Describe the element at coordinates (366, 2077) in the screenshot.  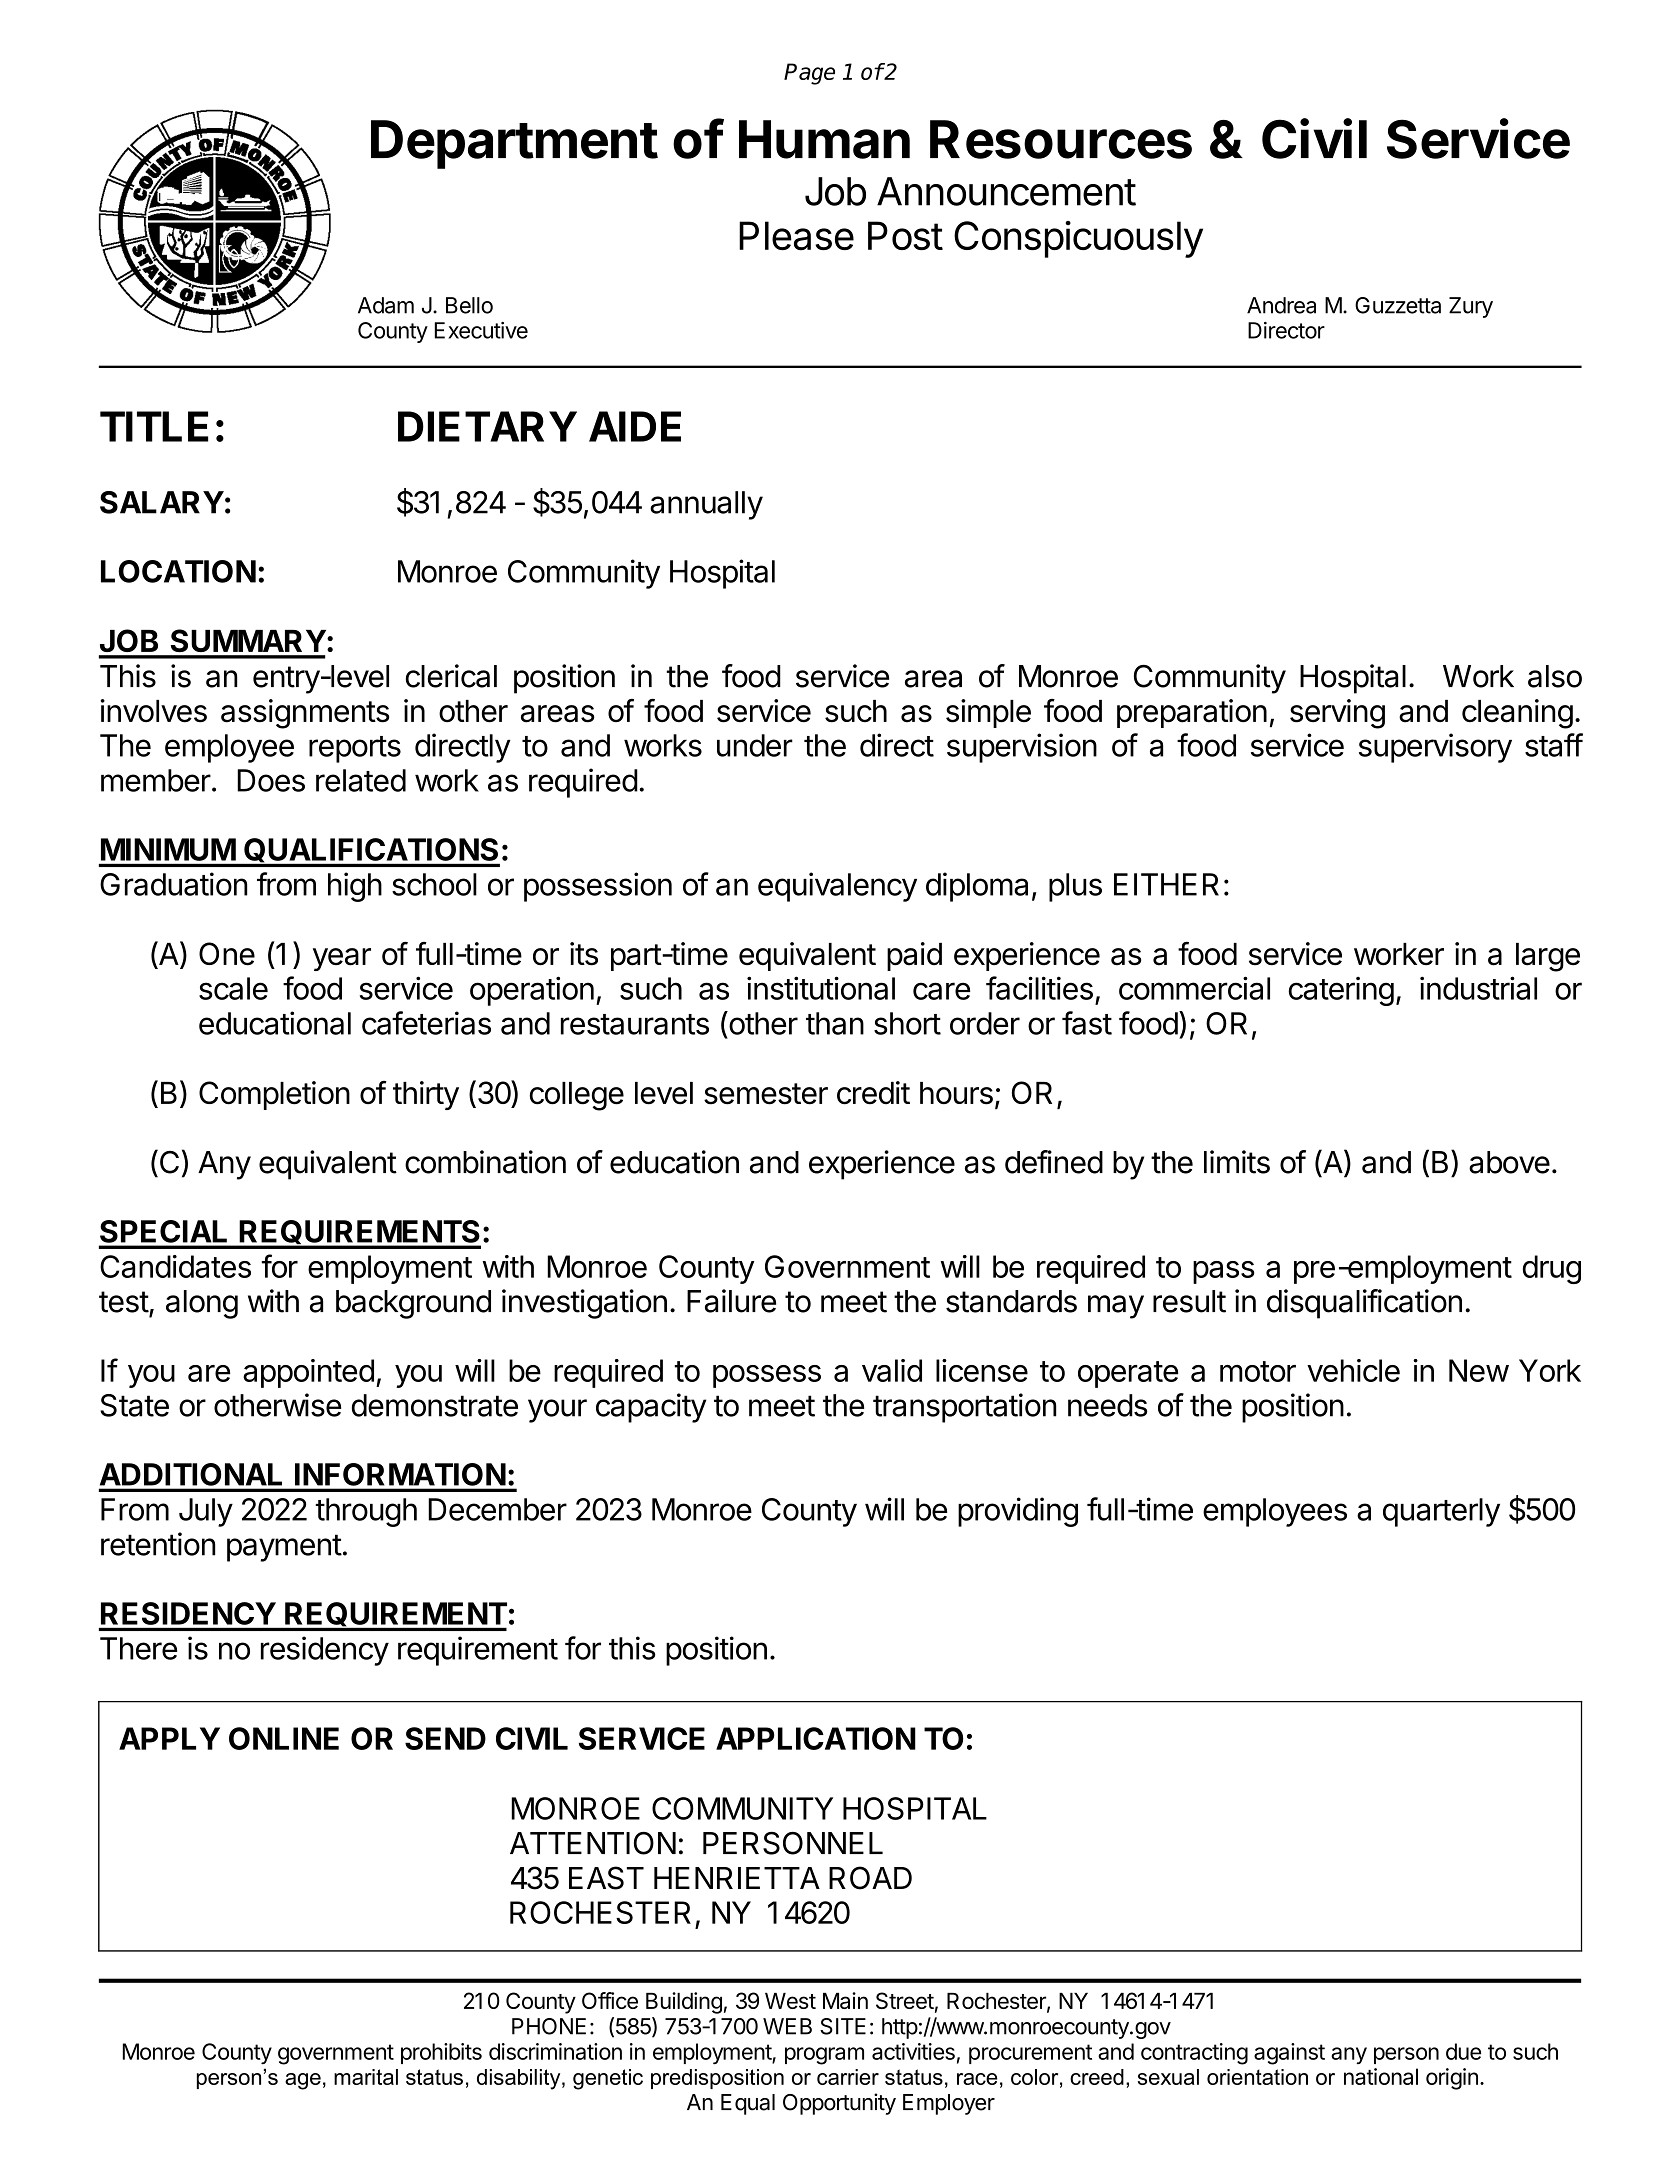
I see `marital` at that location.
